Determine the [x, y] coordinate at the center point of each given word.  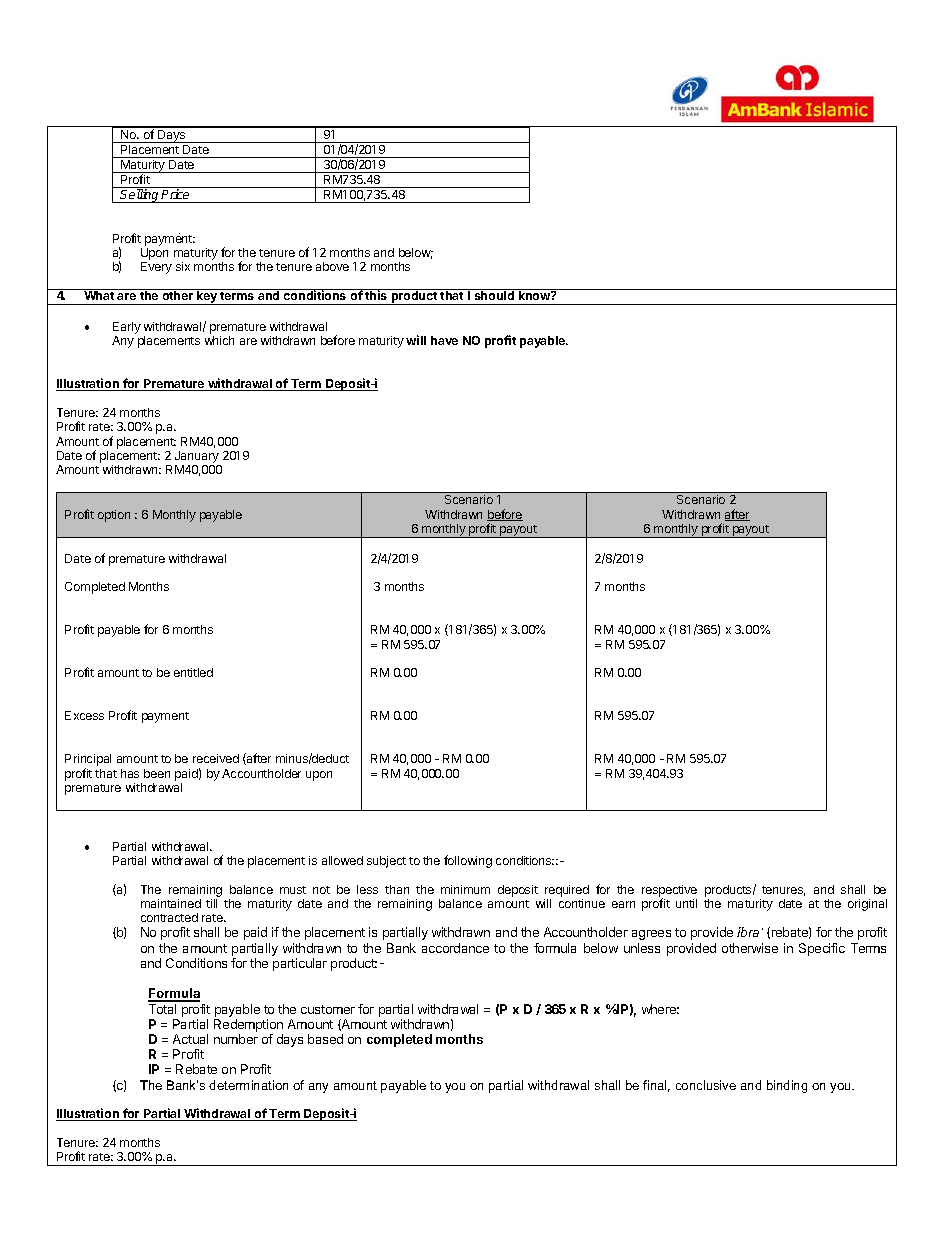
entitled [193, 672]
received [216, 758]
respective [669, 892]
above [332, 266]
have [444, 340]
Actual [190, 1039]
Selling [140, 196]
